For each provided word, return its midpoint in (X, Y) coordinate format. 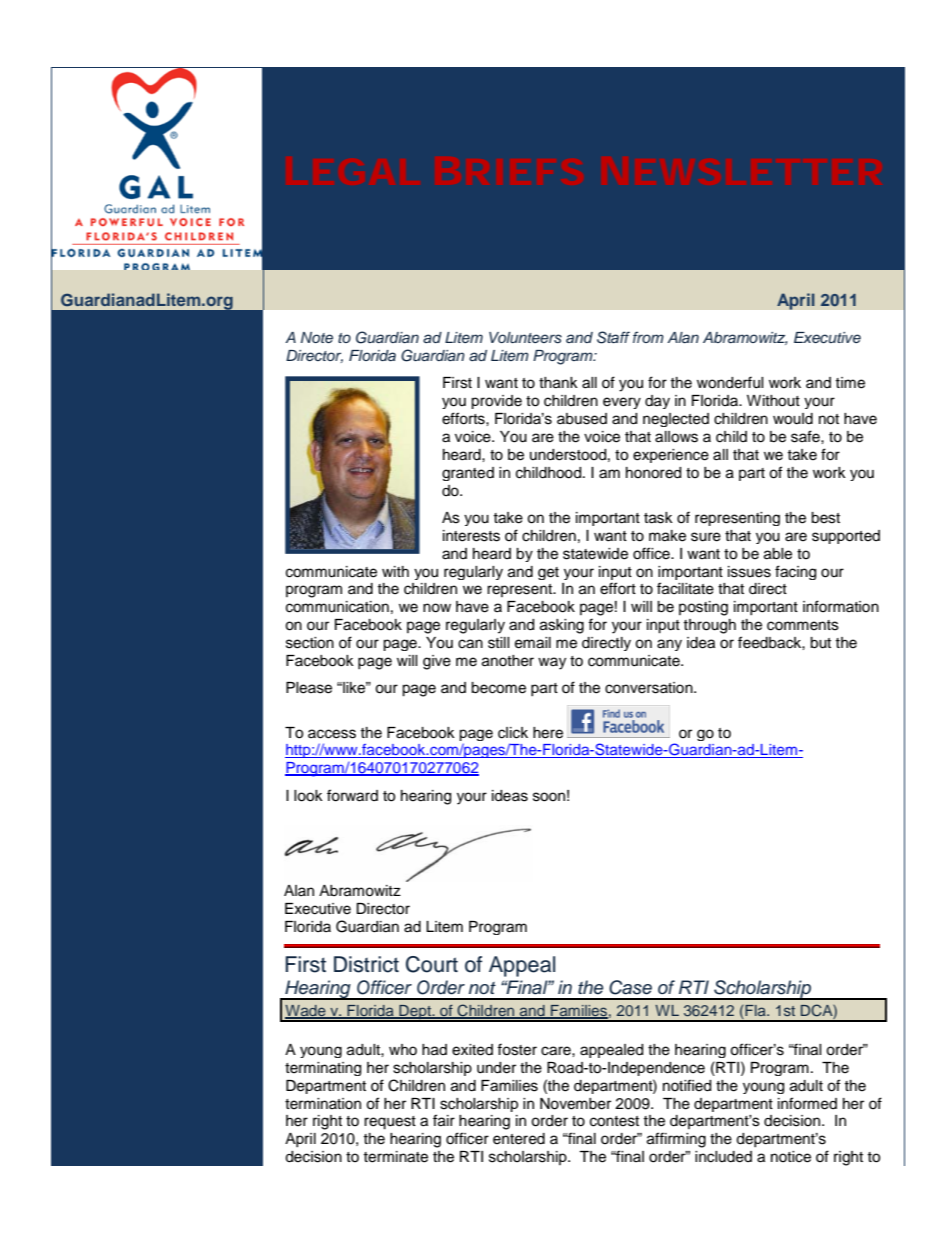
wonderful (730, 382)
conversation (650, 688)
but (820, 643)
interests (471, 536)
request (390, 1123)
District (366, 964)
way (552, 663)
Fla (756, 1010)
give (437, 662)
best (825, 518)
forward (352, 795)
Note (317, 337)
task (658, 518)
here (548, 733)
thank (558, 383)
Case (630, 987)
